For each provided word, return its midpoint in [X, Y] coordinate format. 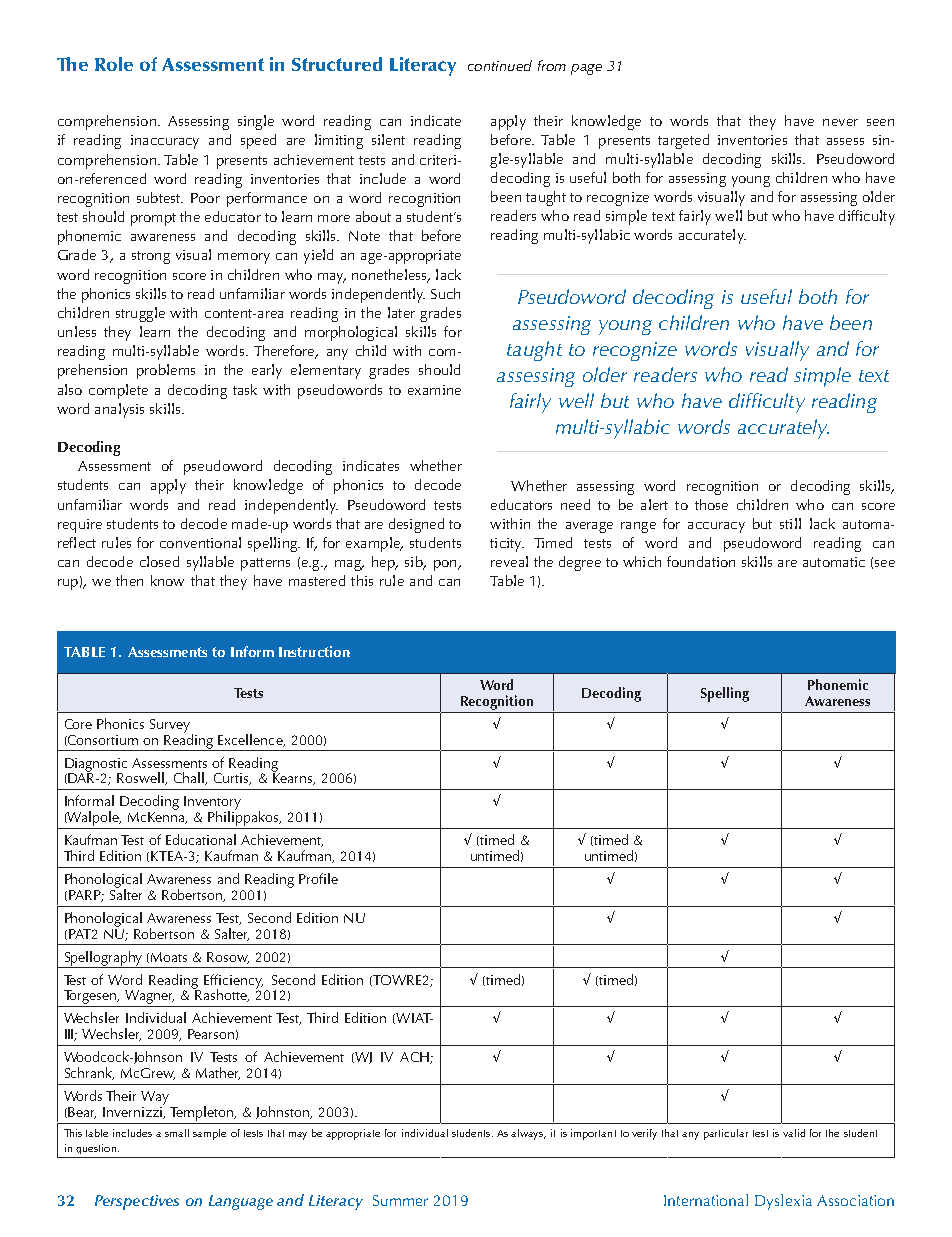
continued [500, 65]
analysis [119, 410]
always [528, 1134]
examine [434, 390]
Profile [318, 878]
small [177, 1133]
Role [114, 64]
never [840, 122]
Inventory [212, 804]
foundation [701, 561]
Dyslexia [783, 1202]
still [790, 523]
